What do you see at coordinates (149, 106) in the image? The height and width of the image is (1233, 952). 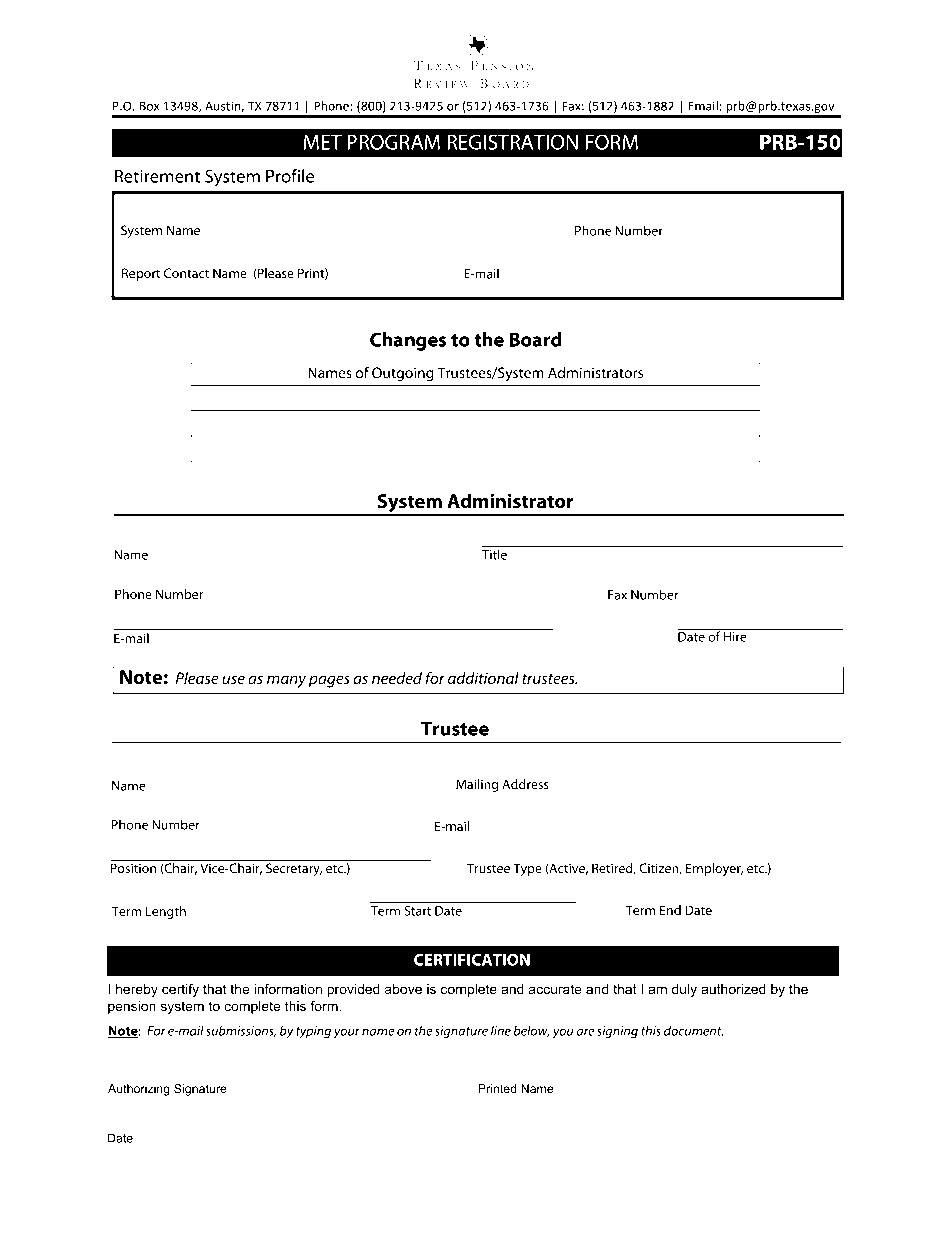 I see `Box` at bounding box center [149, 106].
